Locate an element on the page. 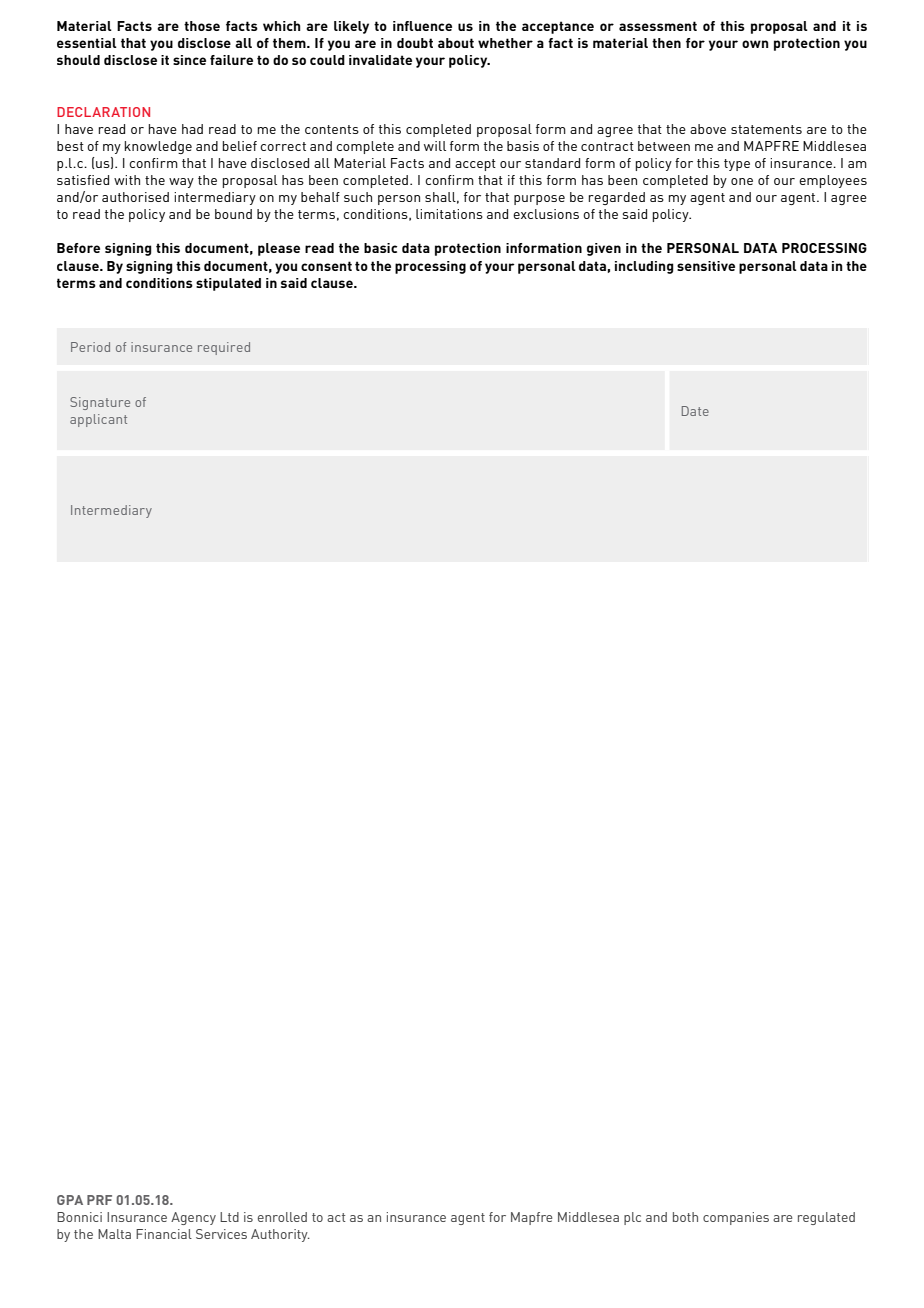 This image has width=924, height=1308. Agency is located at coordinates (193, 1218).
